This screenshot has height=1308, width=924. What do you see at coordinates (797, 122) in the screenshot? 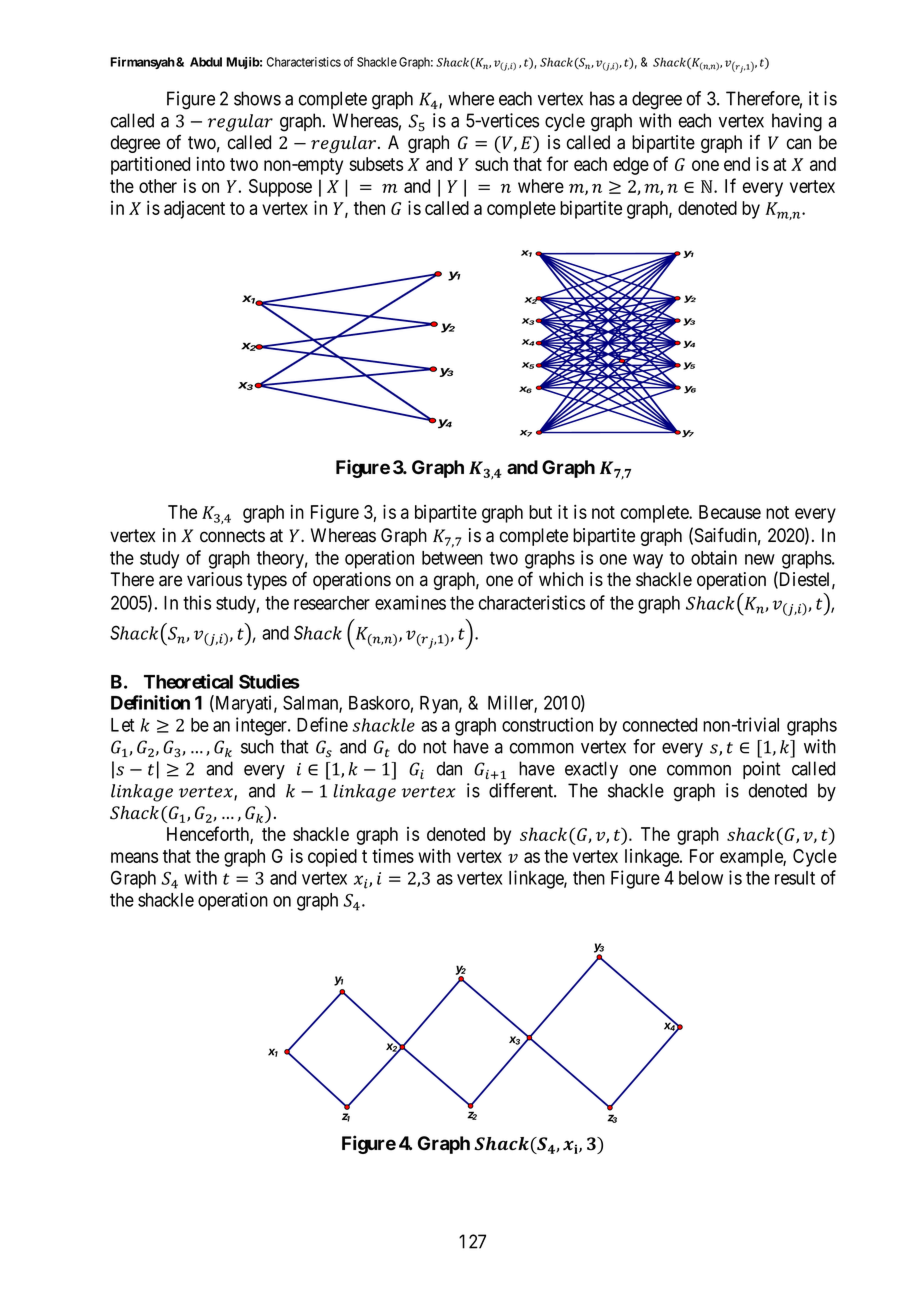
I see `having` at bounding box center [797, 122].
